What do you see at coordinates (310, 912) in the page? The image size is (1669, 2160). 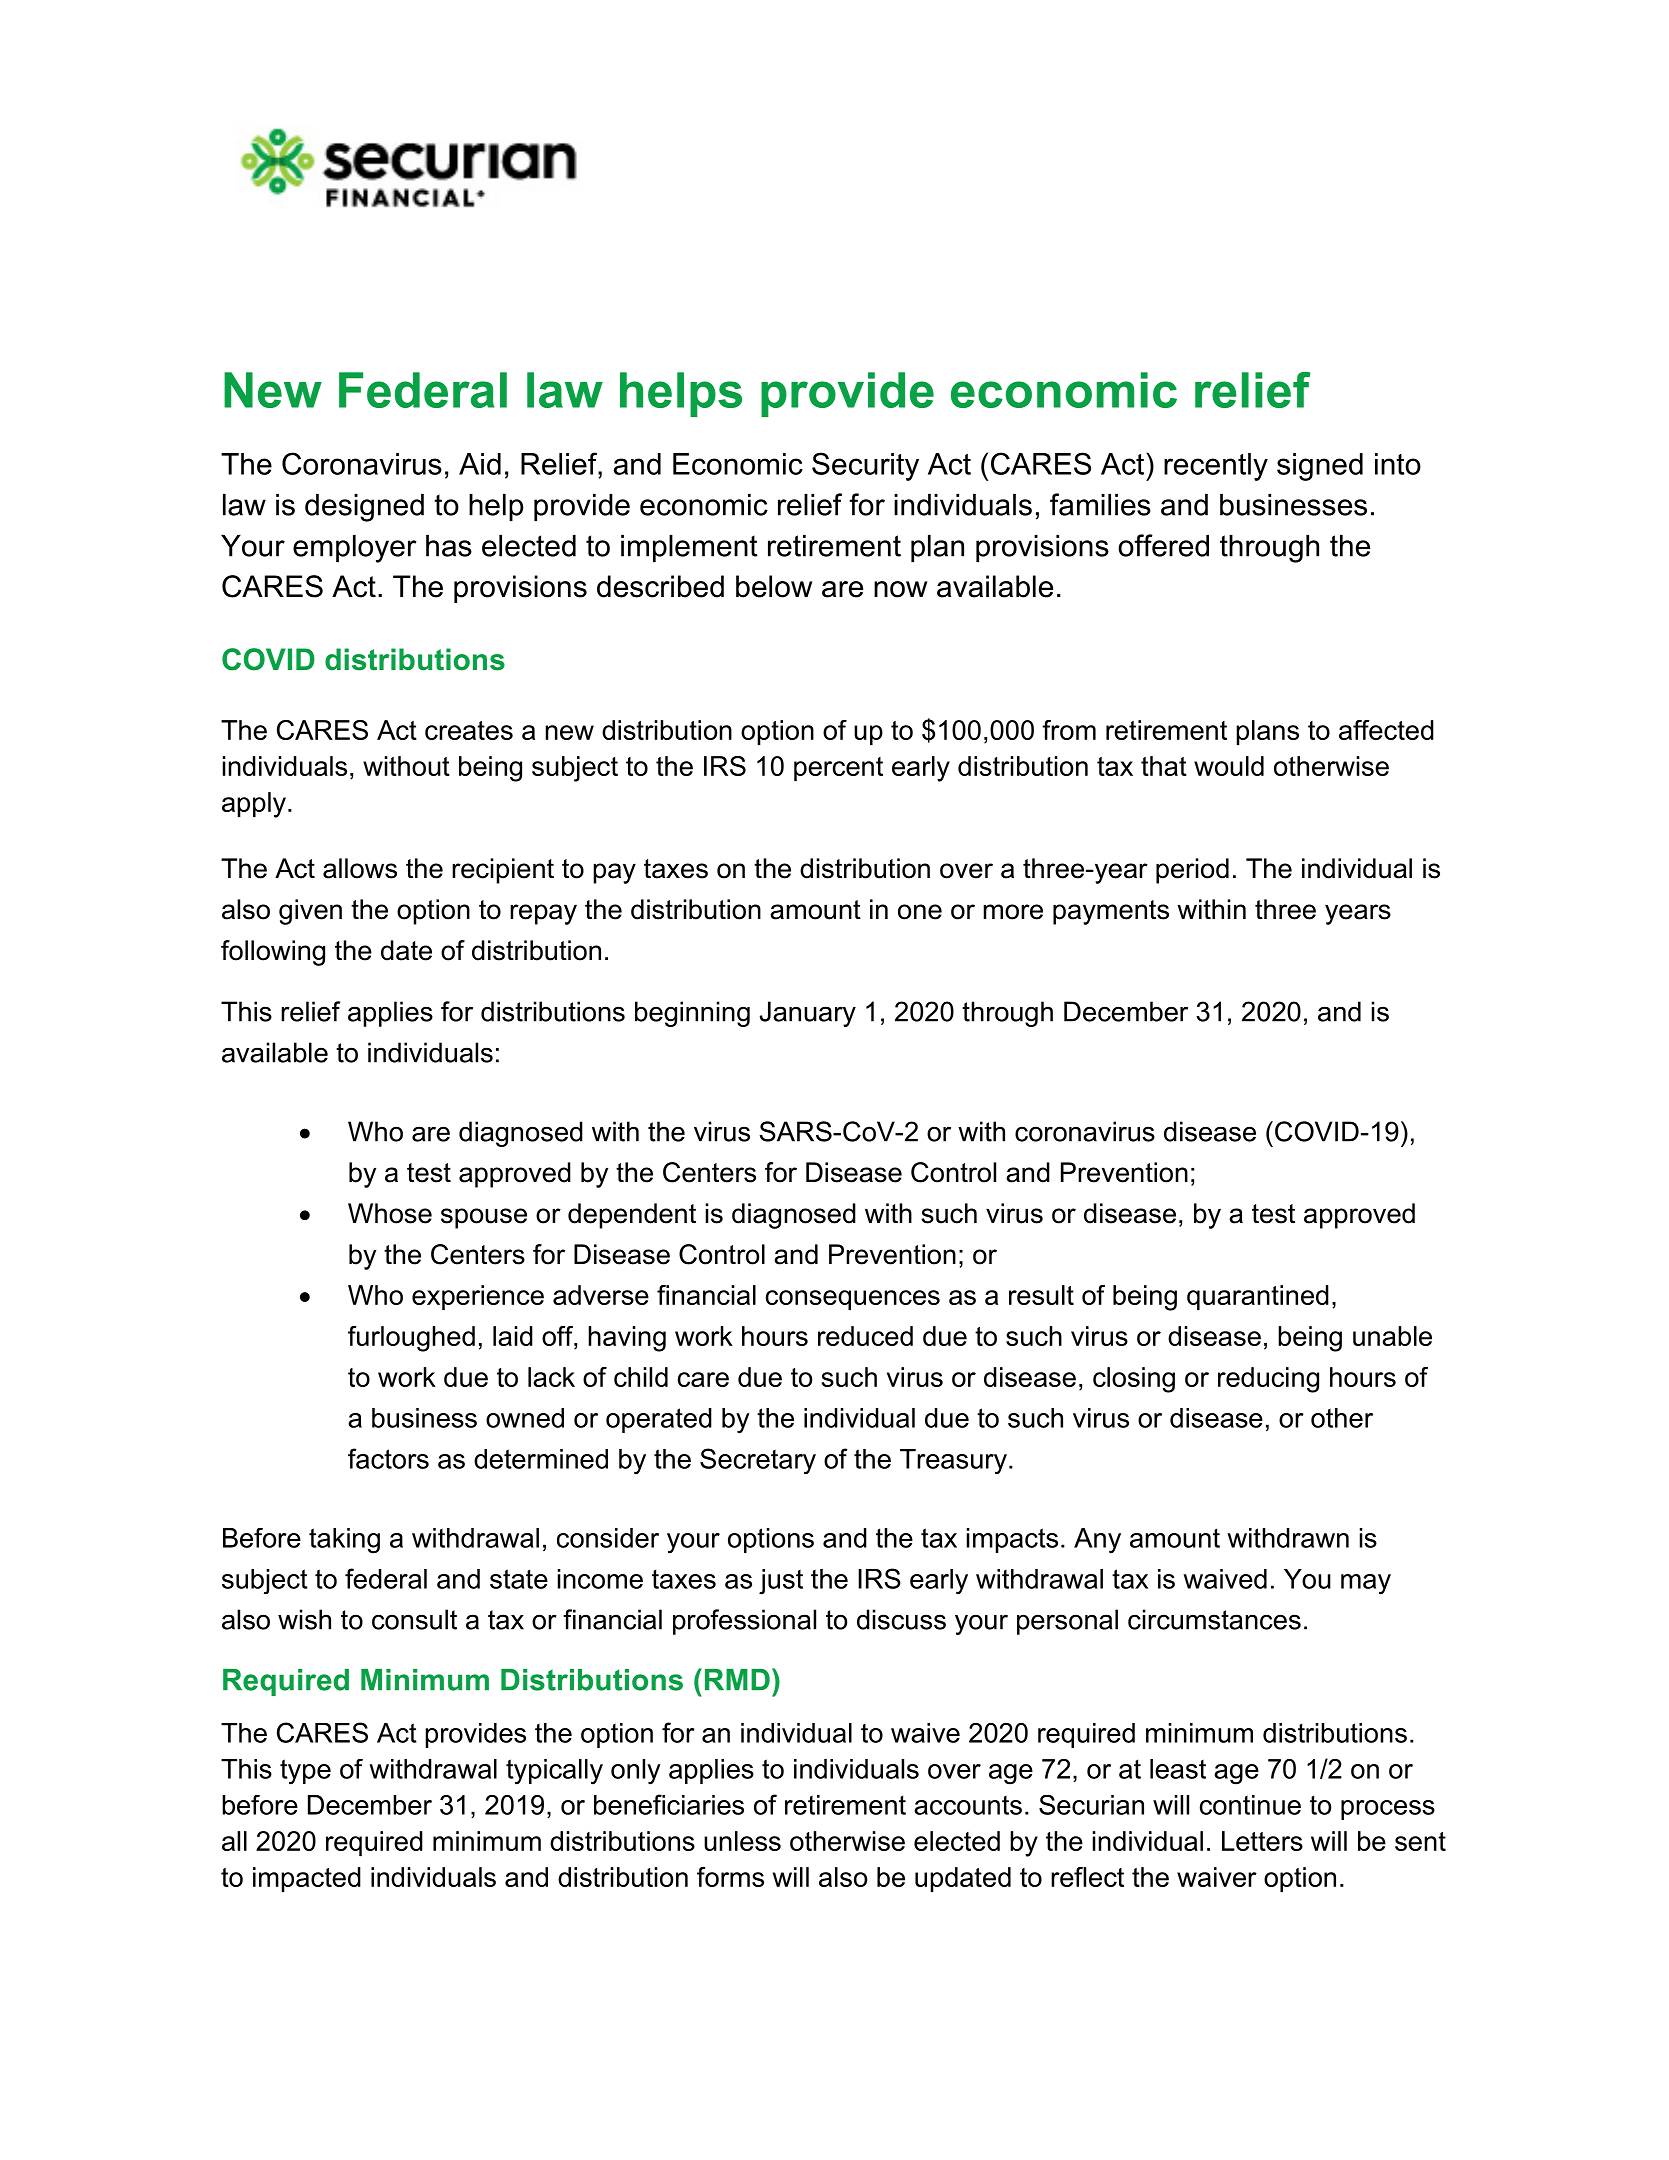 I see `given` at bounding box center [310, 912].
